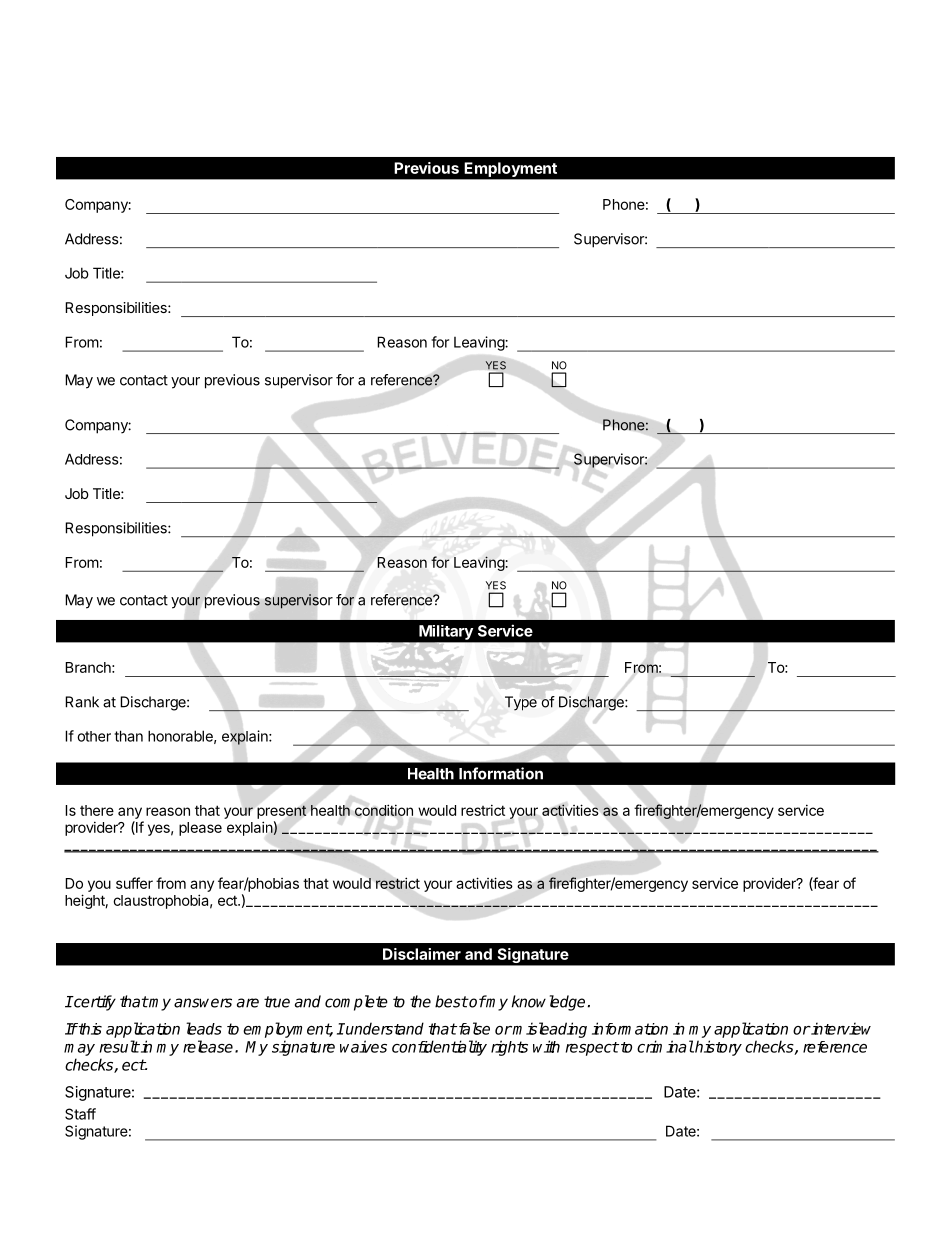 The height and width of the screenshot is (1233, 952). I want to click on misleading, so click(549, 1030).
